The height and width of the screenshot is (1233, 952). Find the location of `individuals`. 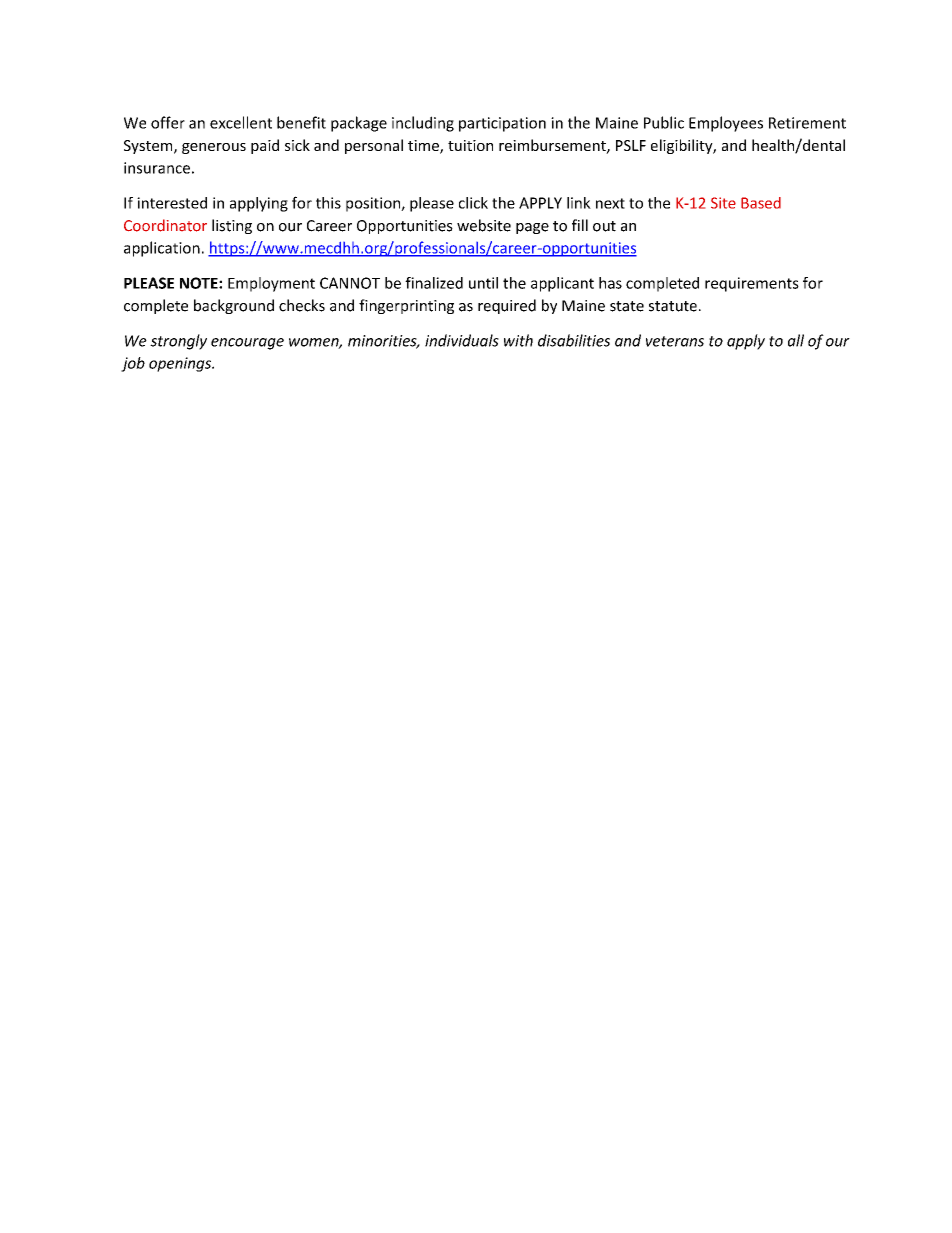

individuals is located at coordinates (462, 340).
